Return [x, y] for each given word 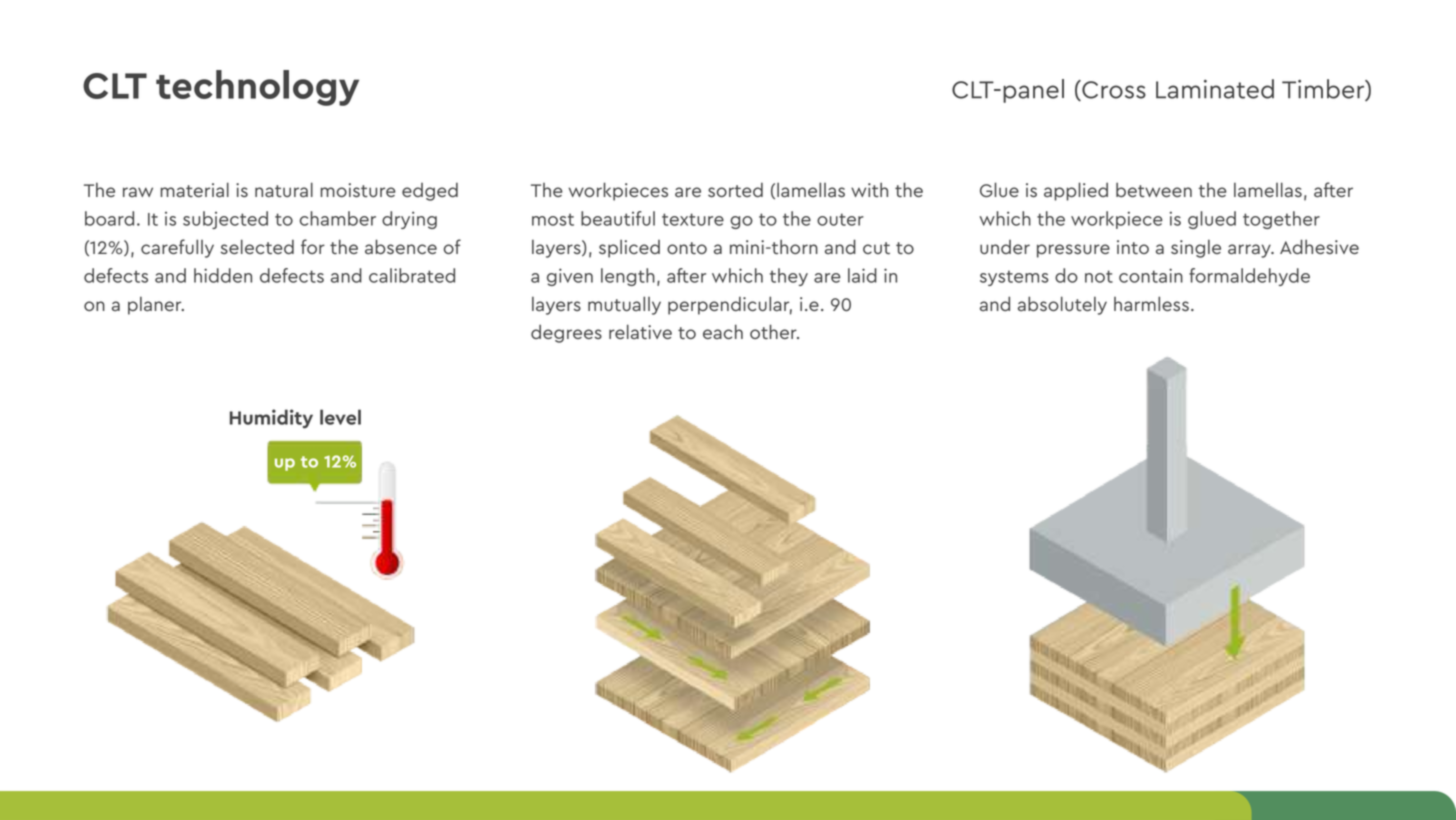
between [1154, 189]
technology [257, 88]
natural [284, 190]
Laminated [1215, 89]
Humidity [271, 419]
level [340, 417]
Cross [1113, 90]
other [774, 331]
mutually [624, 305]
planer [156, 306]
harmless [1151, 304]
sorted [735, 190]
